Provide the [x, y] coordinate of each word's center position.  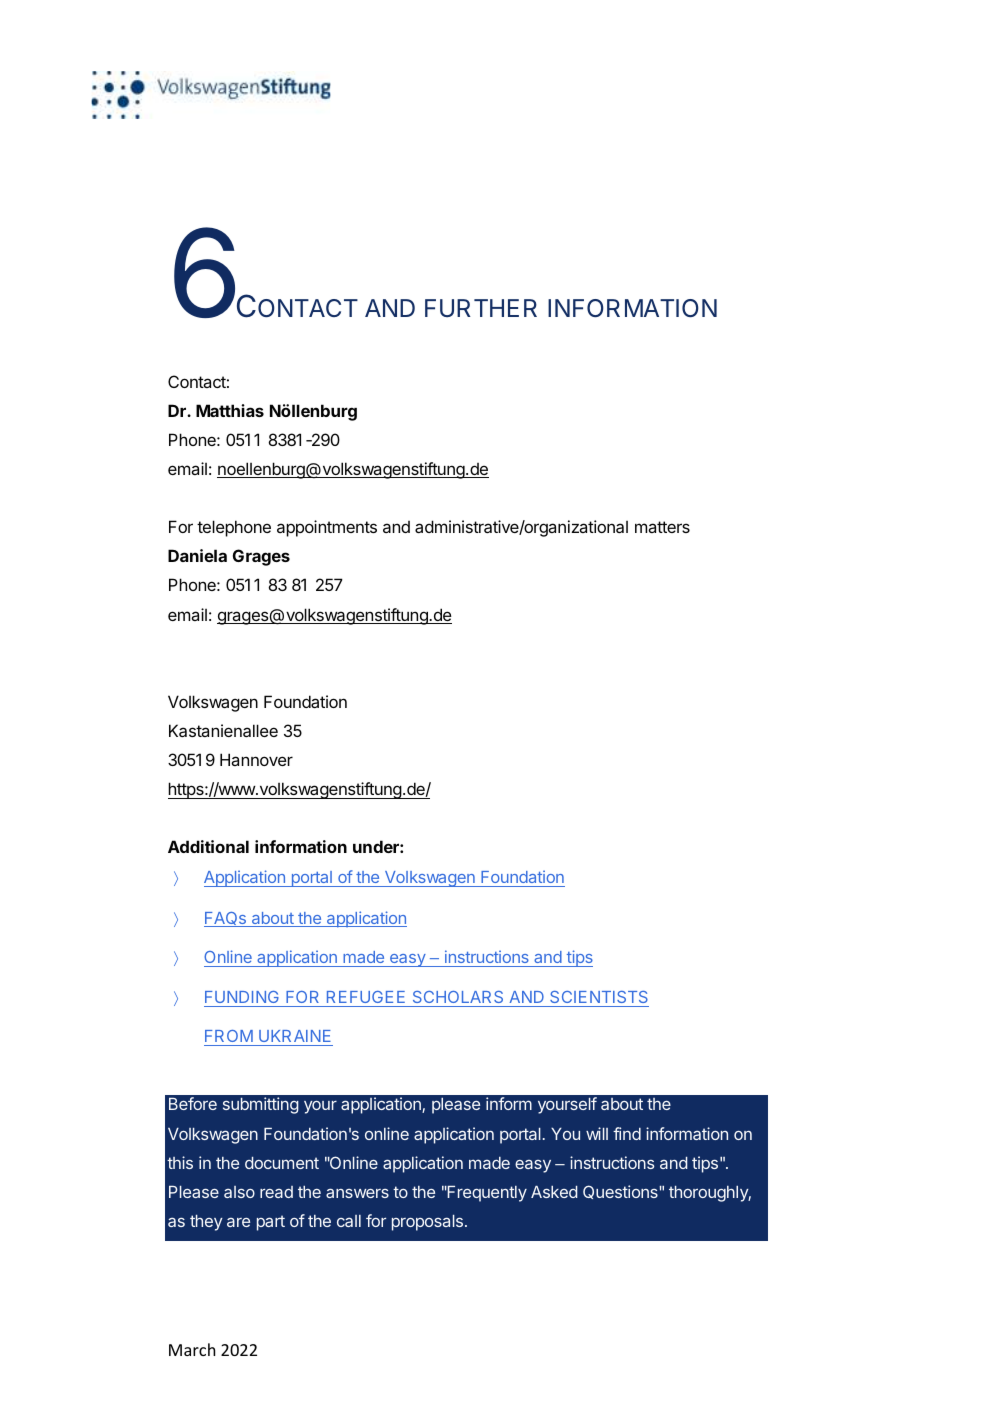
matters [662, 527]
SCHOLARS [458, 999]
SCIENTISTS [598, 999]
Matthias [230, 410]
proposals [427, 1223]
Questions [620, 1192]
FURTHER [481, 308]
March [192, 1349]
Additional [208, 846]
